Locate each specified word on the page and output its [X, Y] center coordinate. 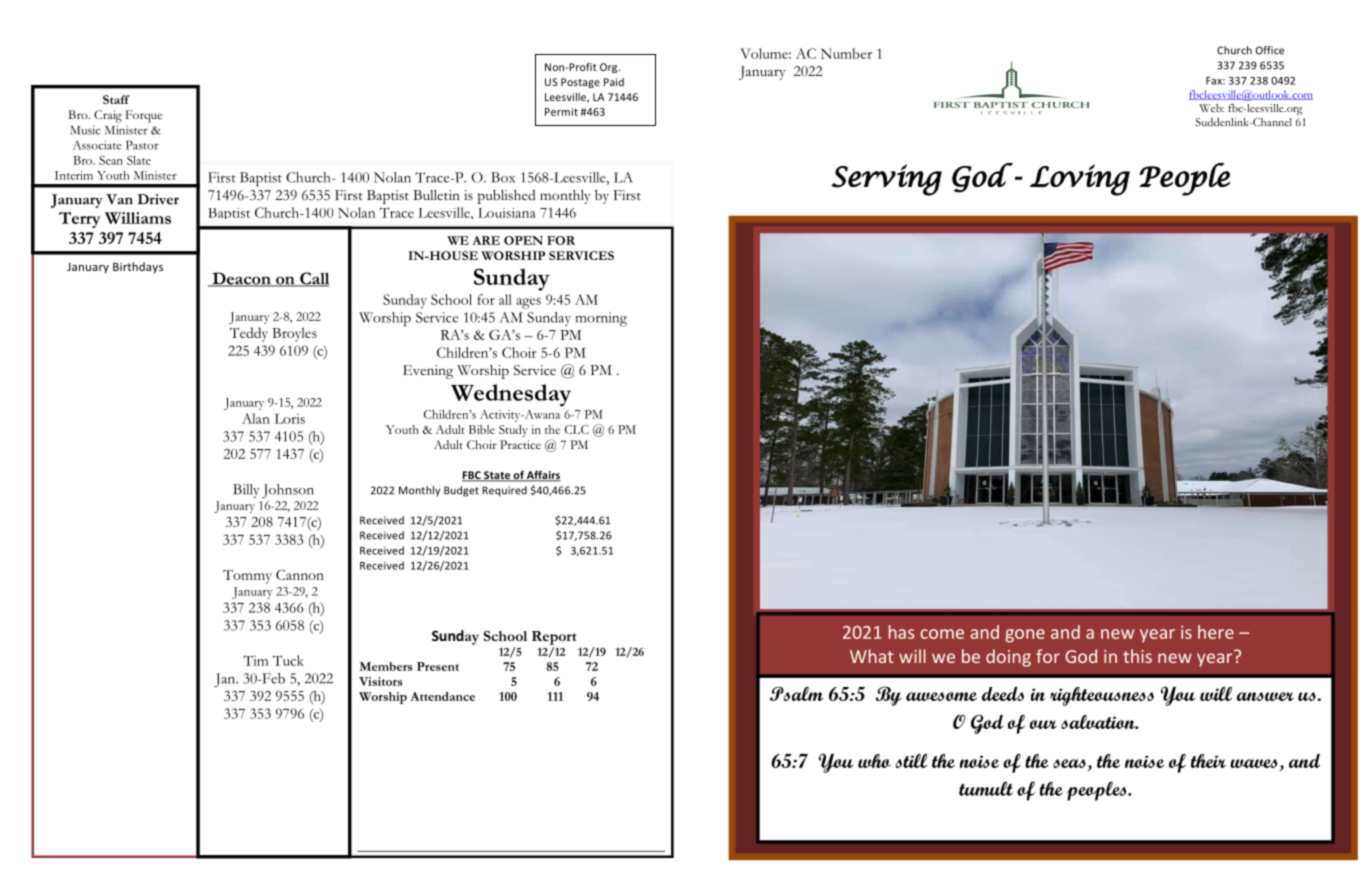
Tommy [247, 577]
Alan [256, 418]
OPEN [523, 240]
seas [1070, 765]
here [1216, 632]
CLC [577, 429]
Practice [520, 444]
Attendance [442, 696]
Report [554, 638]
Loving [1079, 180]
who [874, 761]
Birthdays [138, 268]
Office [1270, 50]
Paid [614, 82]
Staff [116, 99]
